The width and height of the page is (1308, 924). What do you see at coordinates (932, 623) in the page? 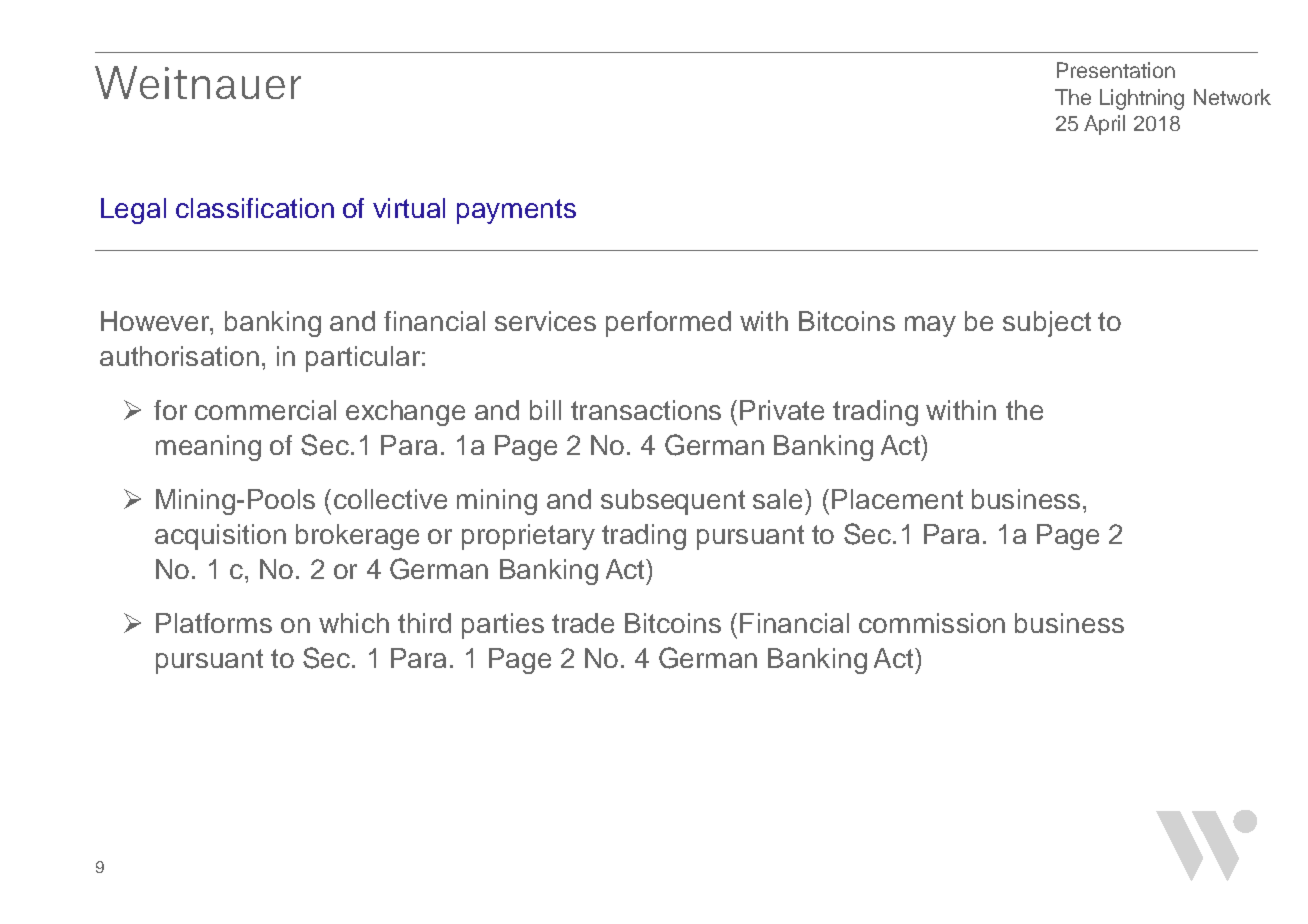
I see `commission` at bounding box center [932, 623].
